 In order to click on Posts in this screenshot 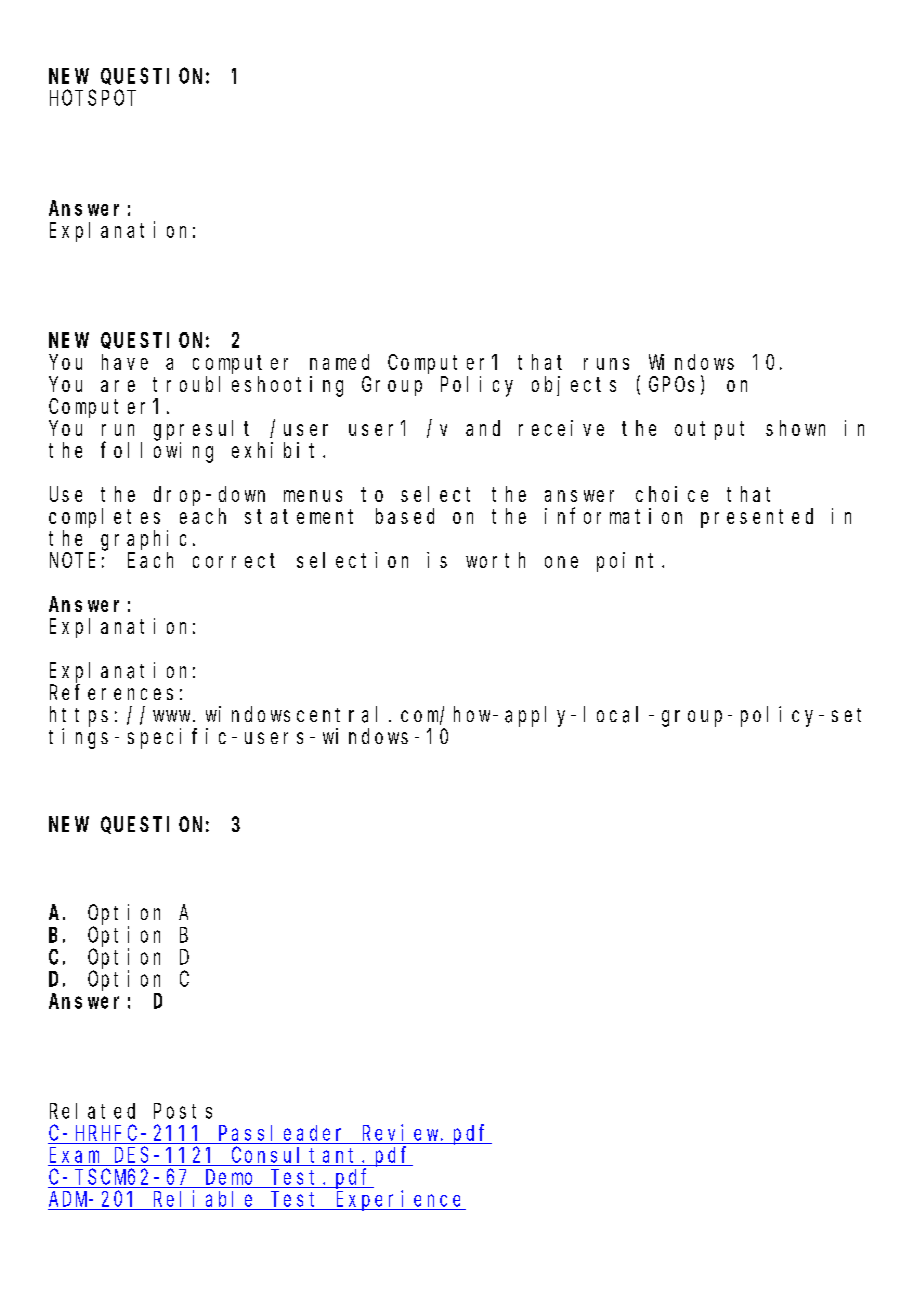, I will do `click(183, 1111)`.
